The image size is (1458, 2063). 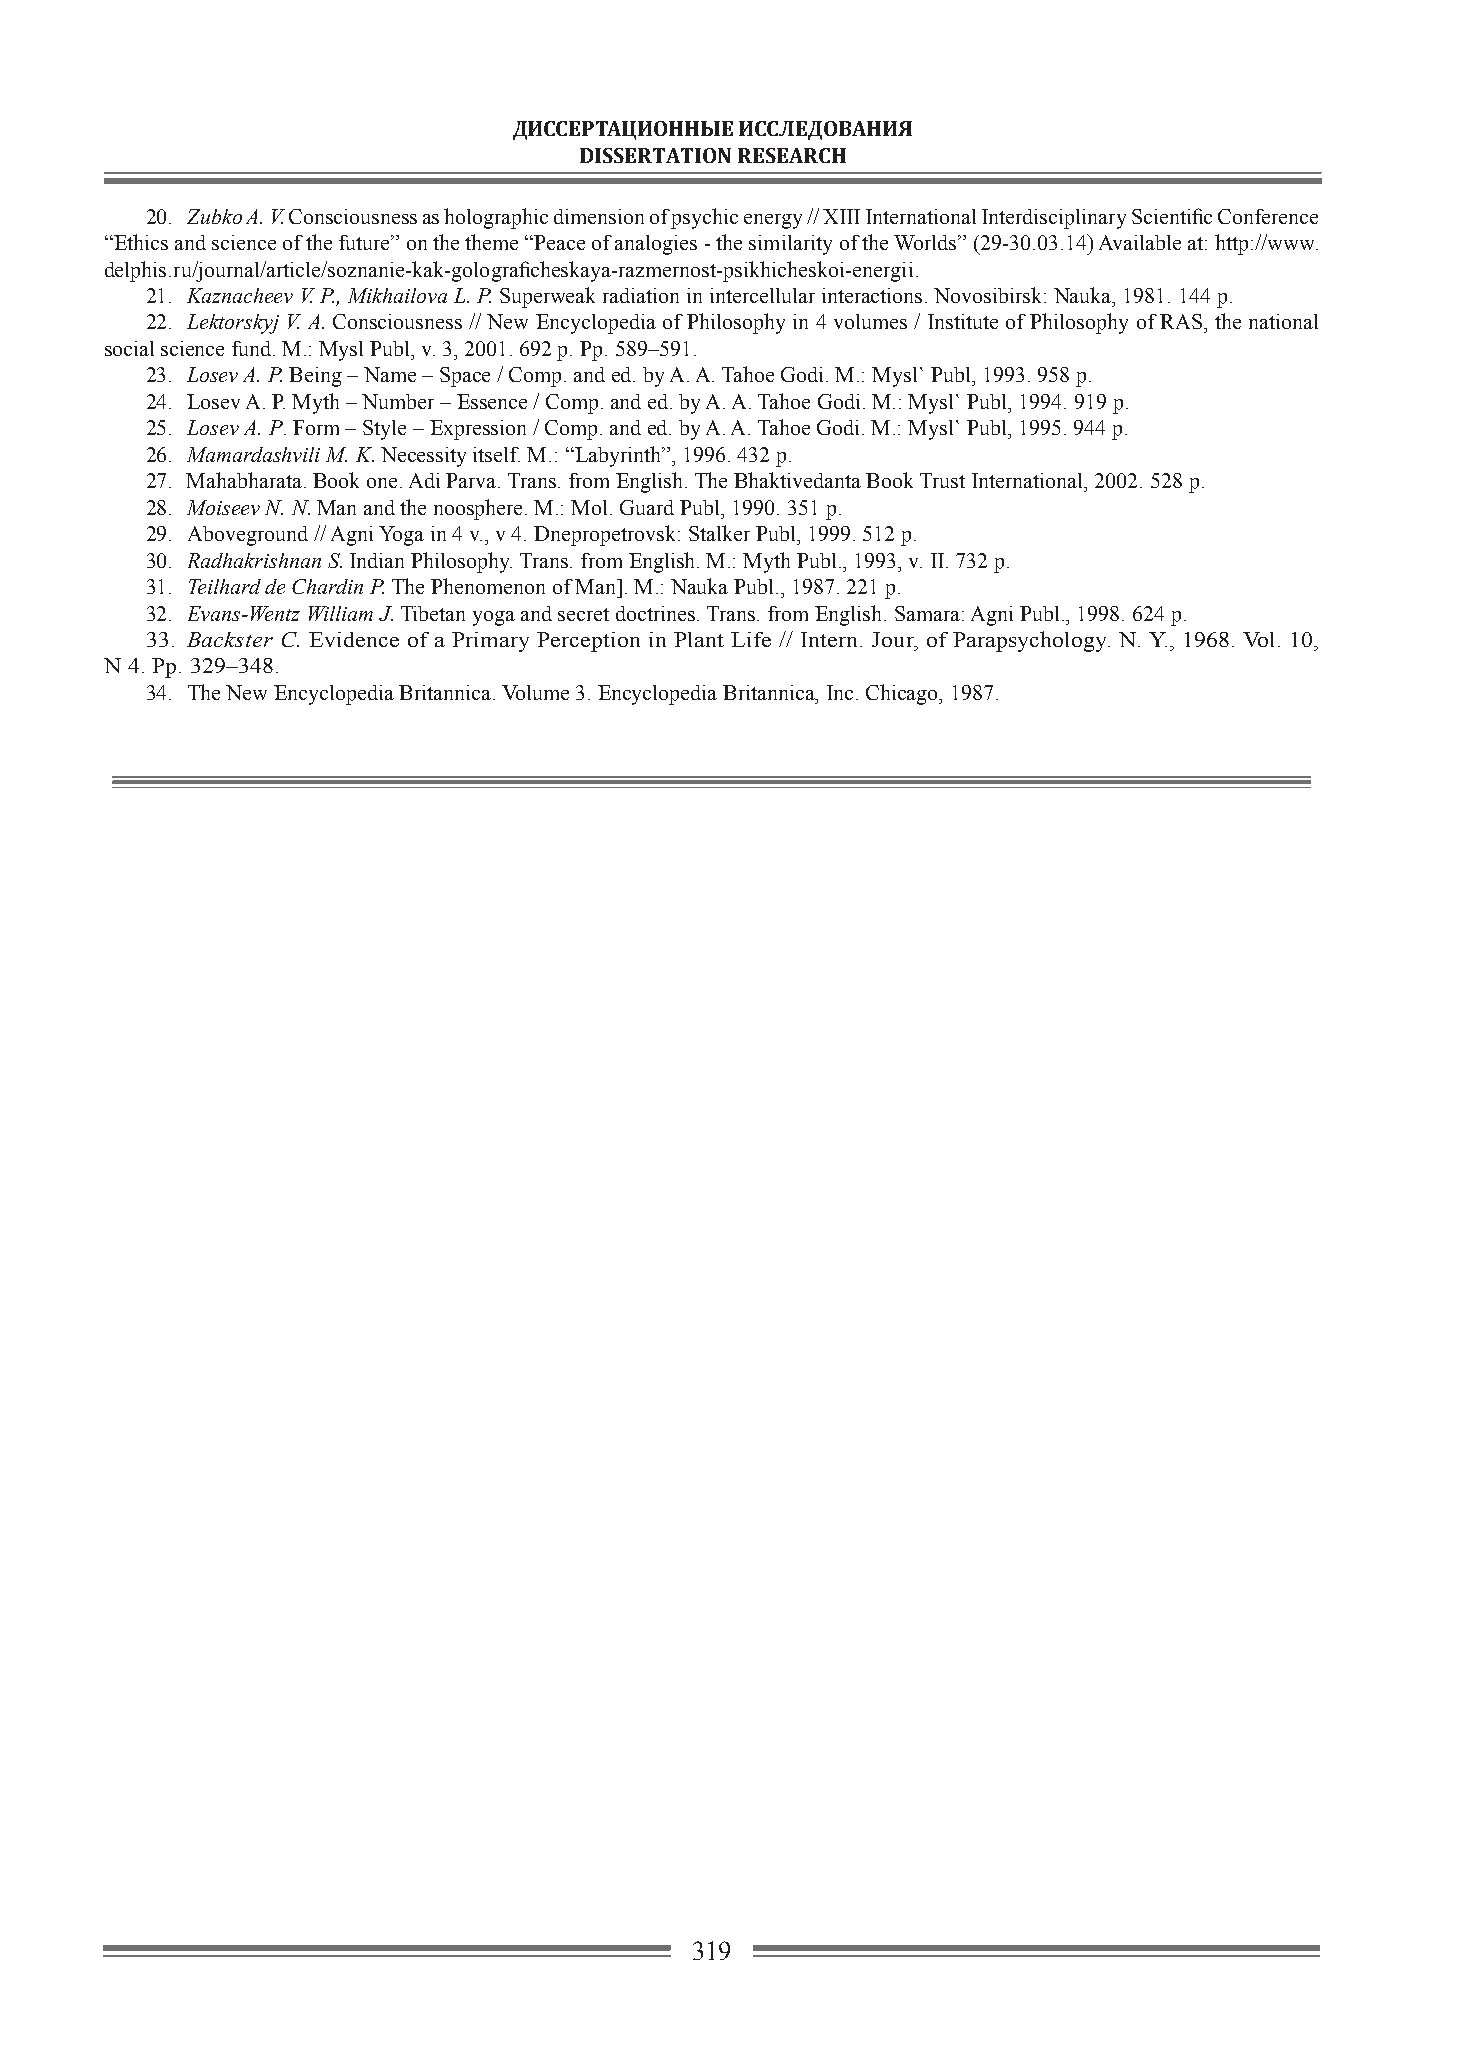 I want to click on DISSERTATION, so click(x=655, y=155).
